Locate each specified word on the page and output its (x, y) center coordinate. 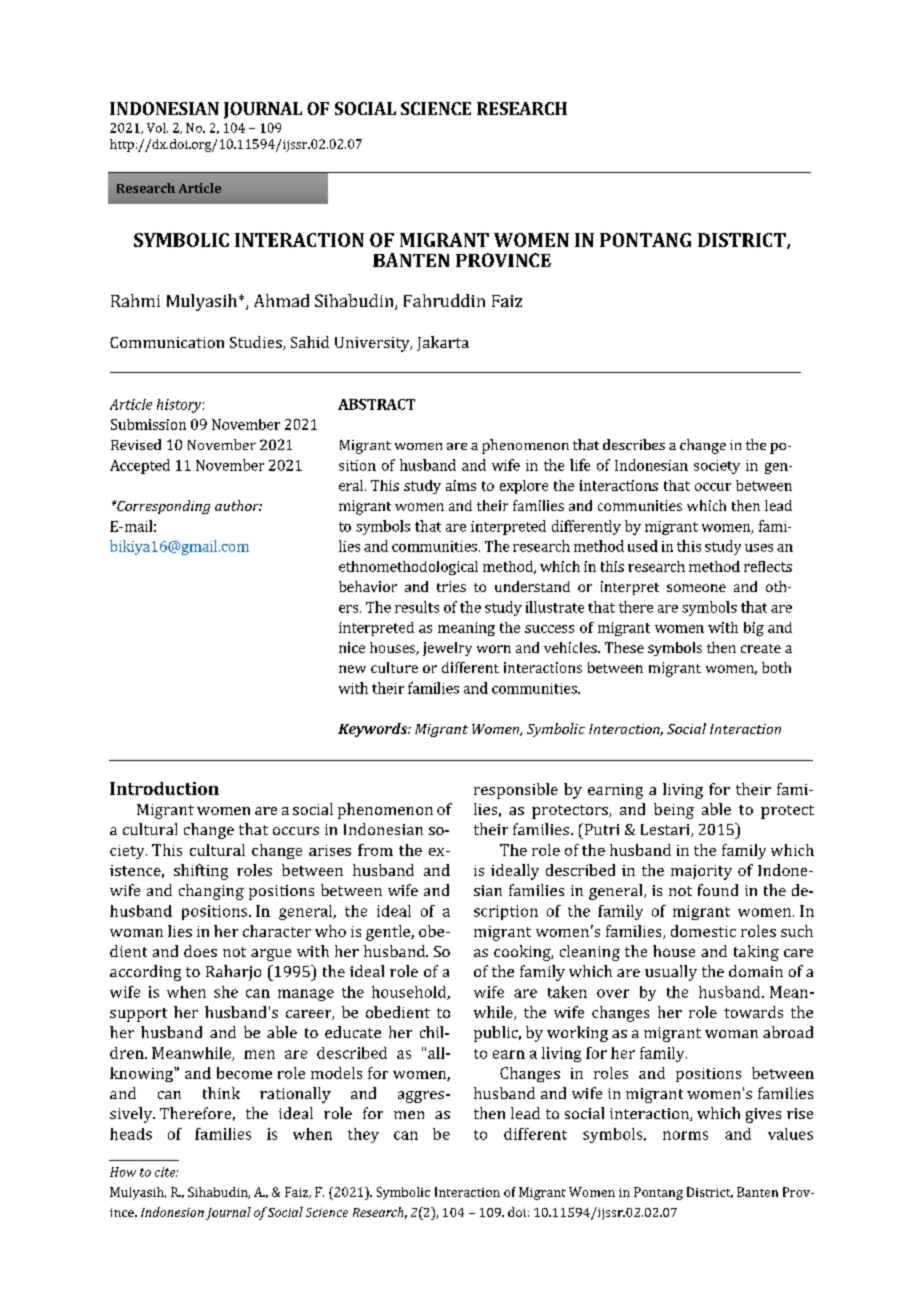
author (238, 505)
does (200, 951)
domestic (703, 931)
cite (166, 1172)
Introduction (164, 788)
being (674, 811)
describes (634, 444)
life (580, 465)
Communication (167, 342)
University (373, 344)
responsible (516, 791)
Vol (157, 128)
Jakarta (443, 343)
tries (451, 586)
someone (696, 588)
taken (567, 992)
